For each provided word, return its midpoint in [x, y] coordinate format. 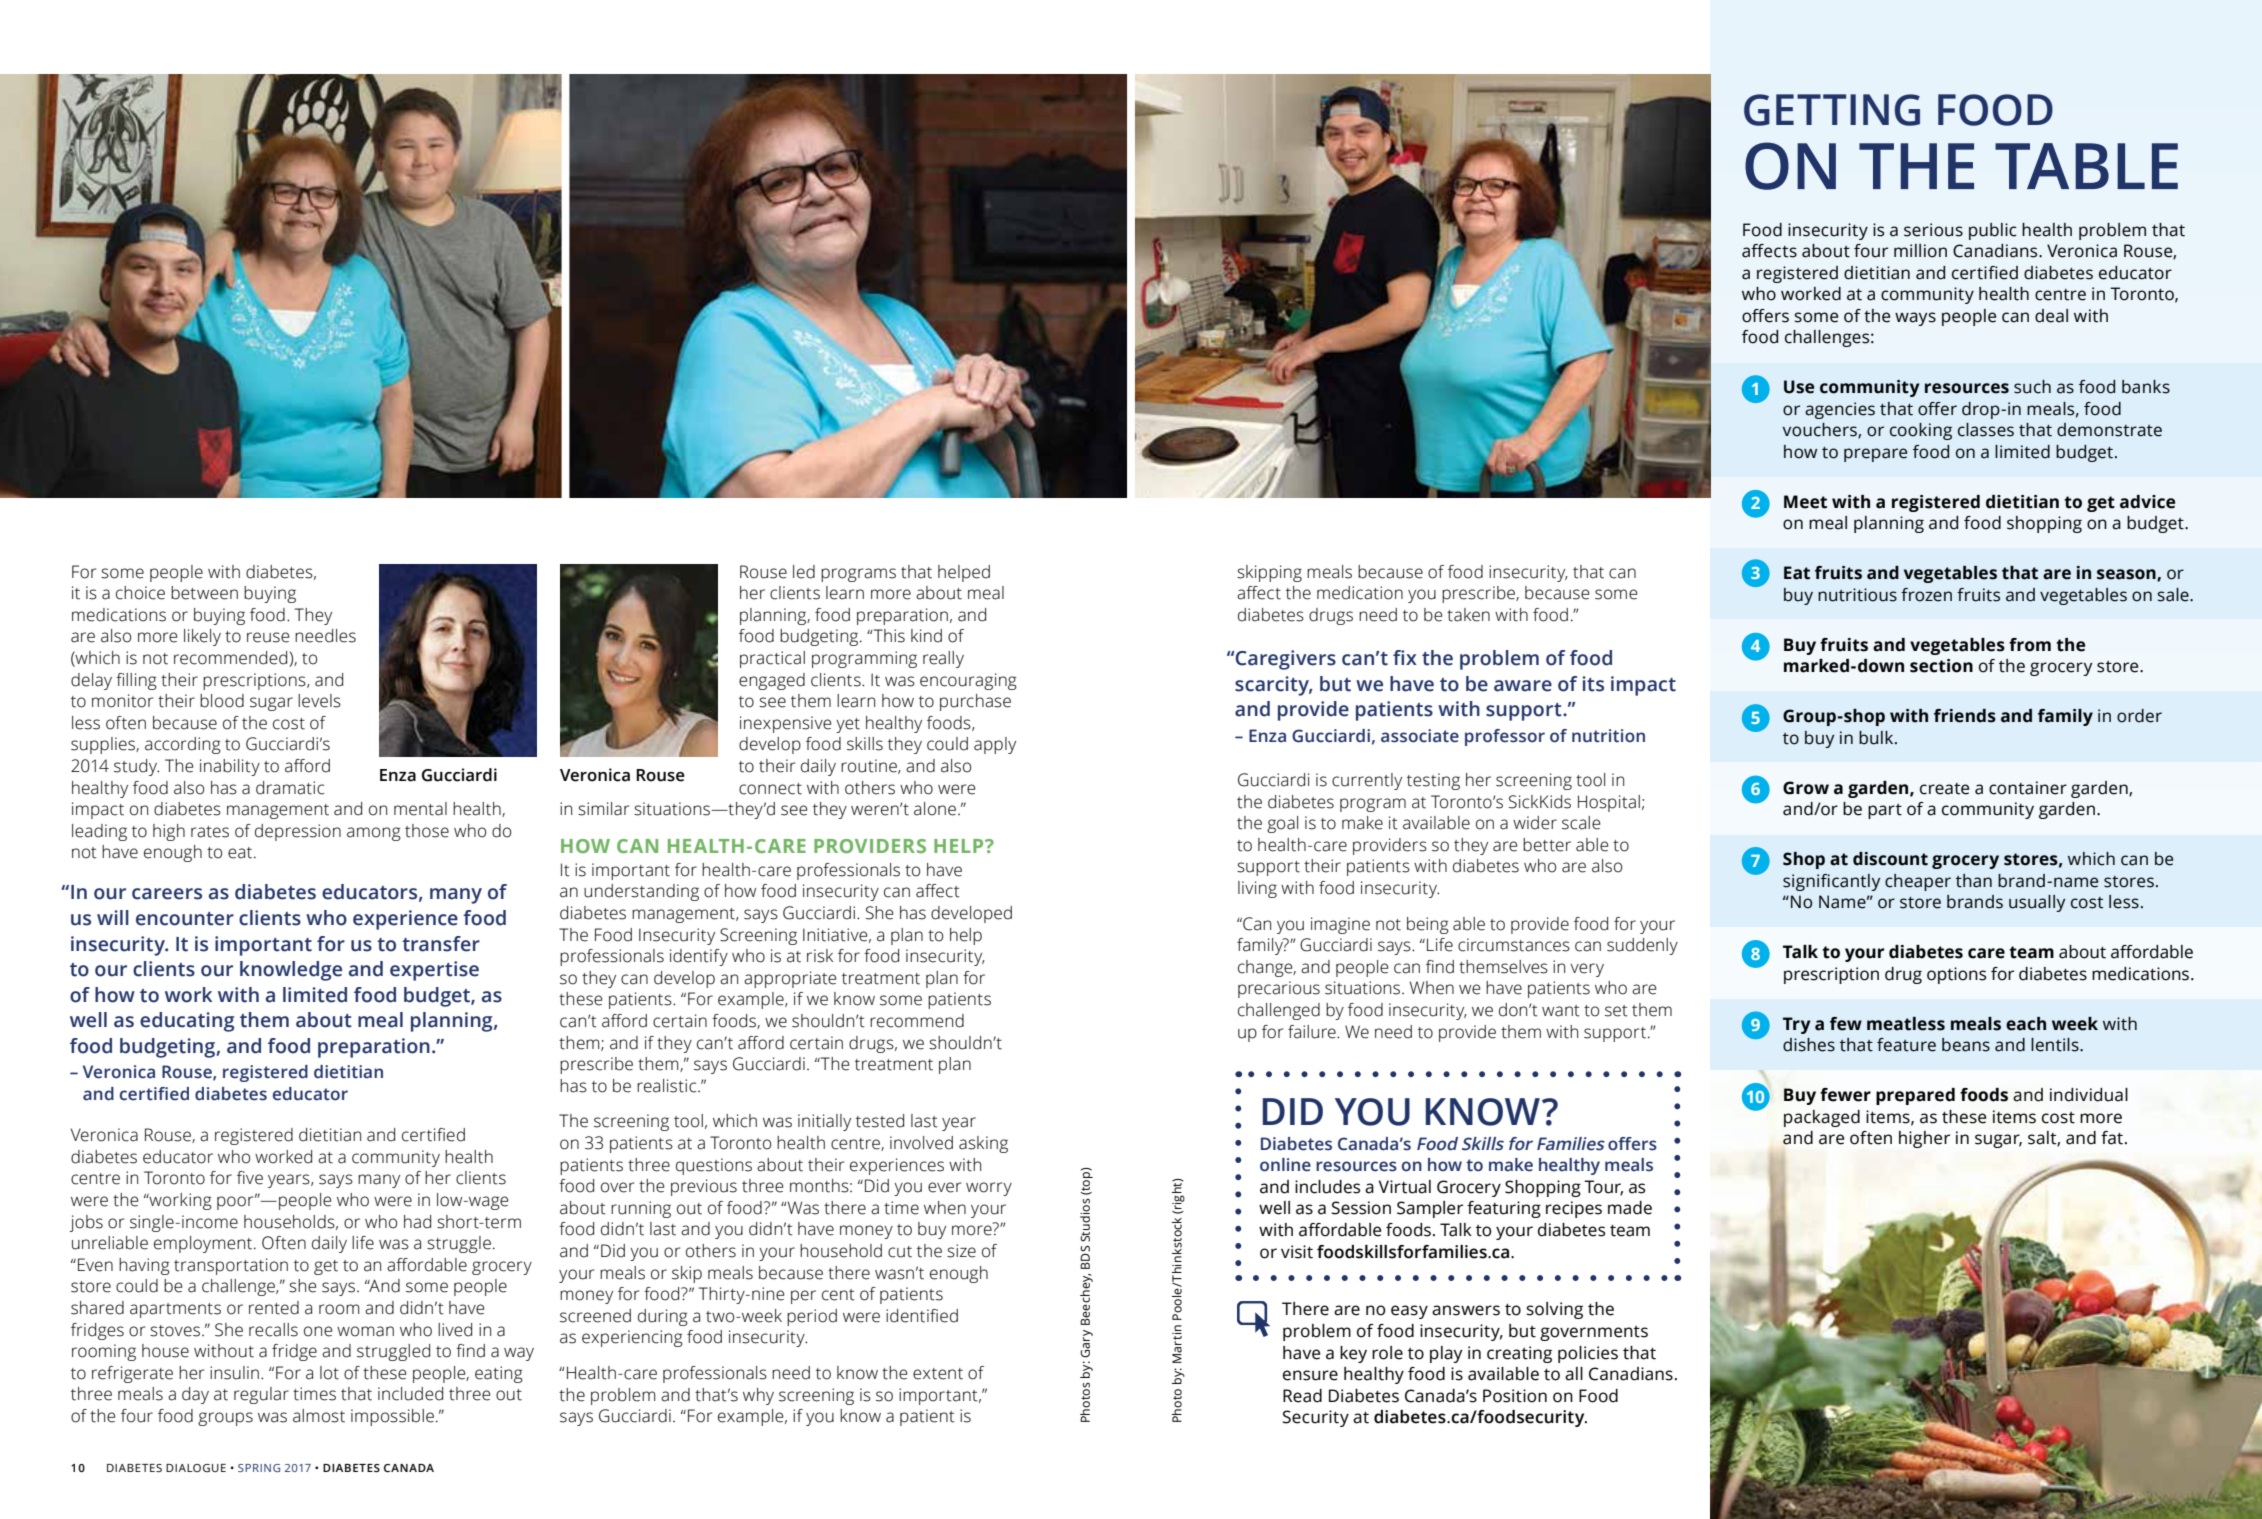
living [1257, 889]
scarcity [1273, 686]
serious [1933, 230]
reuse [268, 637]
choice [140, 593]
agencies [1840, 410]
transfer [441, 944]
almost [319, 1416]
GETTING [1832, 110]
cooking [1921, 431]
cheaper [1918, 882]
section [1941, 666]
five [250, 1178]
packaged [1822, 1118]
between [204, 593]
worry [989, 1189]
